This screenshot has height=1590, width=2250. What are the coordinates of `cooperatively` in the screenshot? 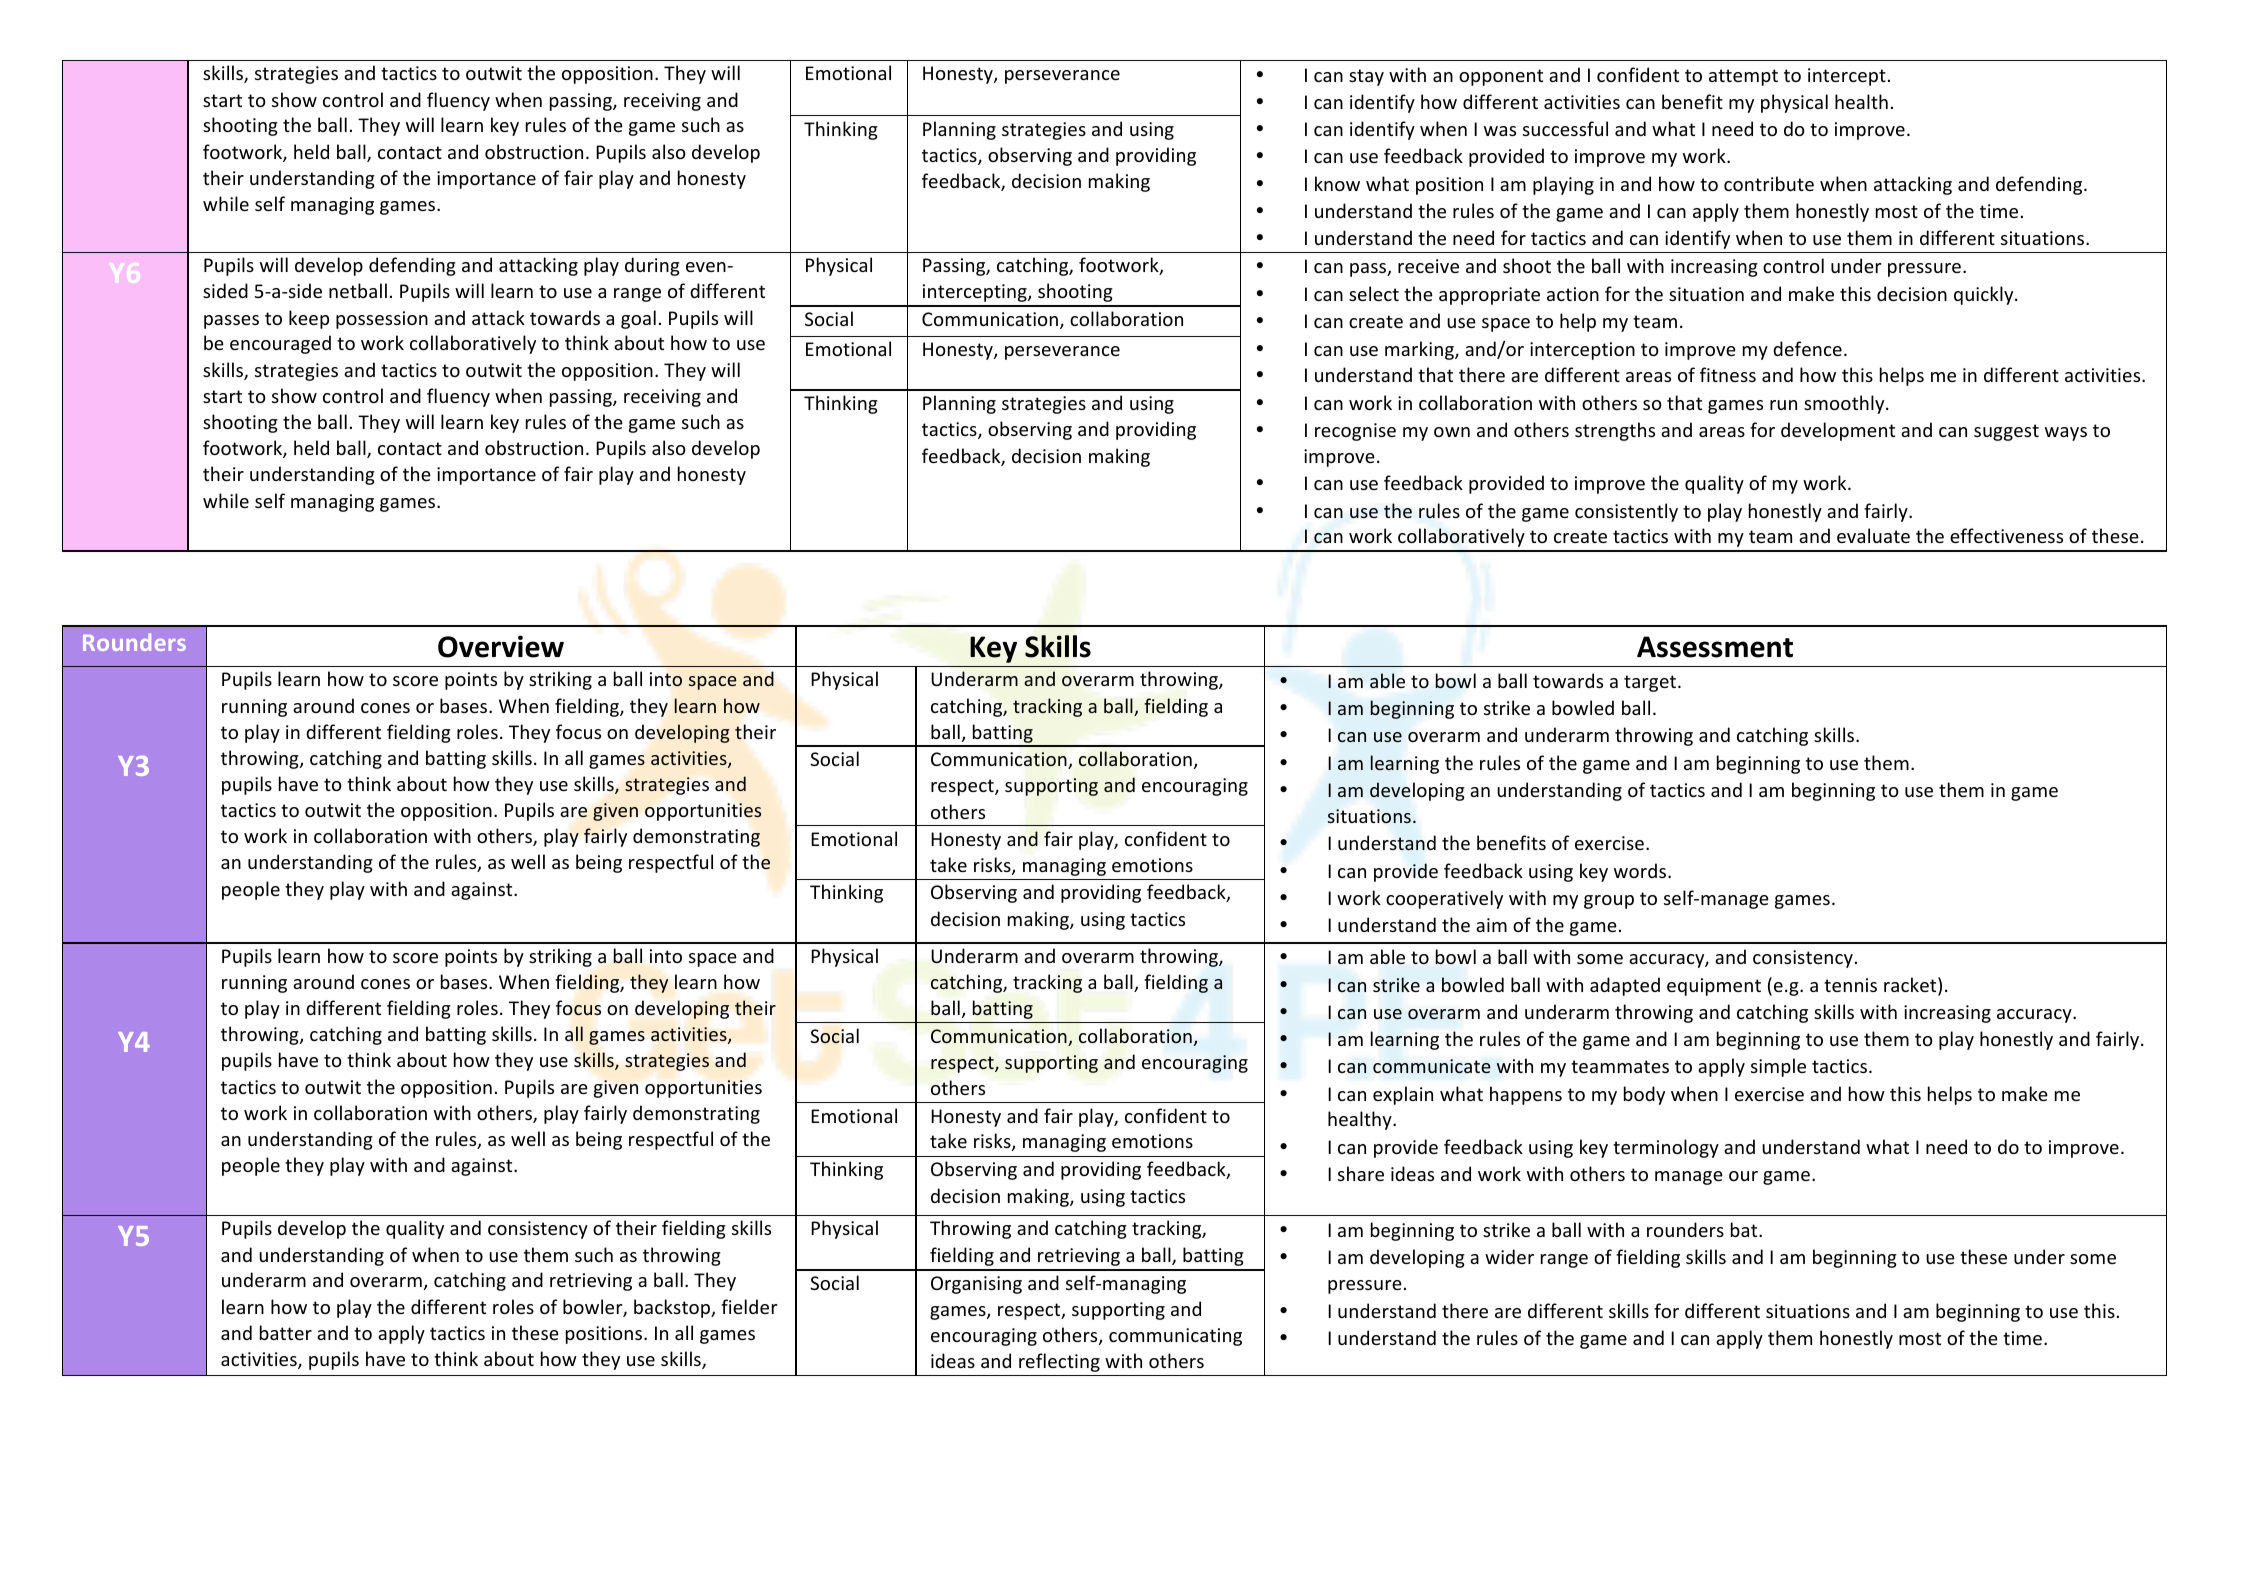 It's located at (1444, 899).
